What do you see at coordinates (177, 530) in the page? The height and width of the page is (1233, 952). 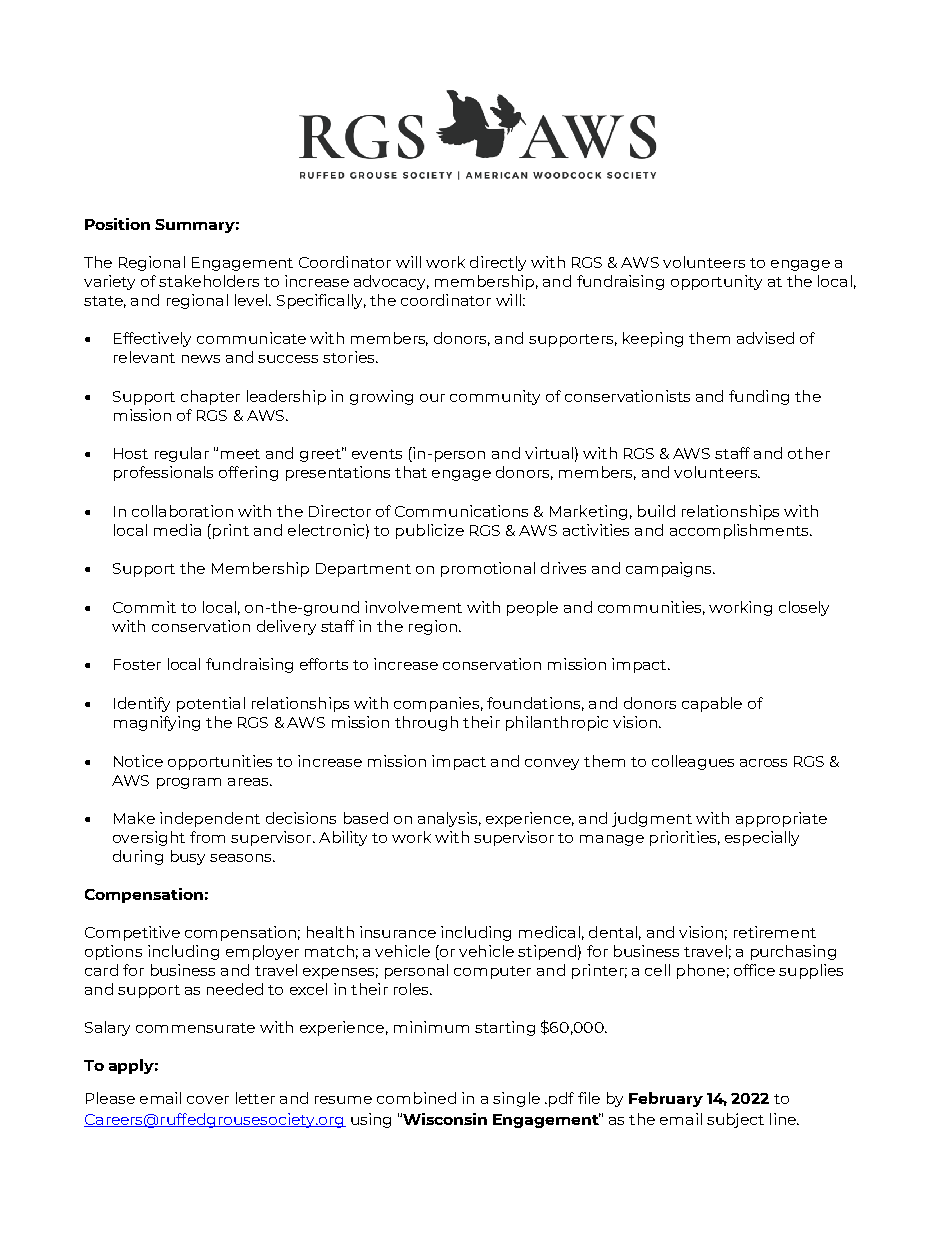 I see `media` at bounding box center [177, 530].
